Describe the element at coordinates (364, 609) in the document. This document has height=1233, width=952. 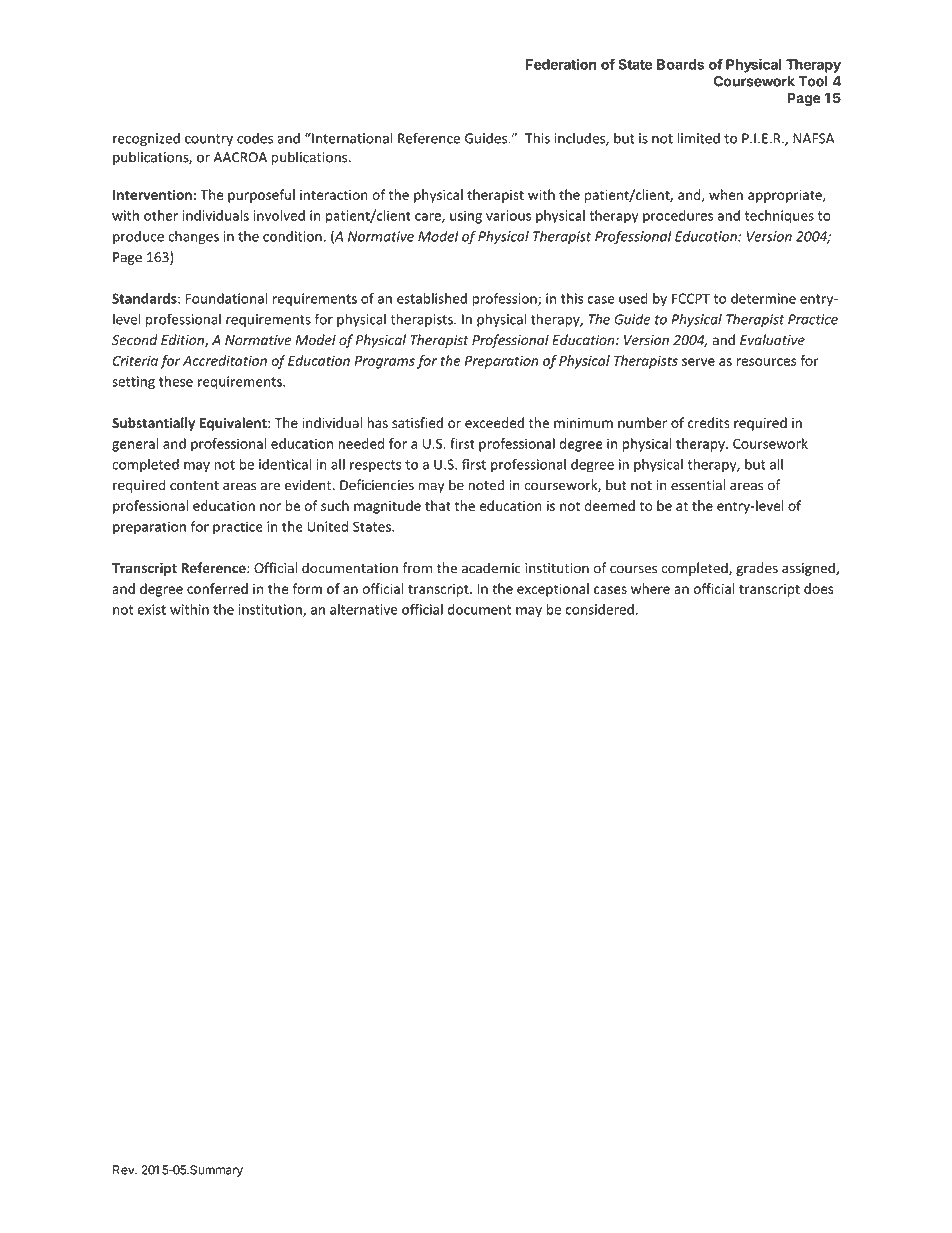
I see `alternative` at that location.
